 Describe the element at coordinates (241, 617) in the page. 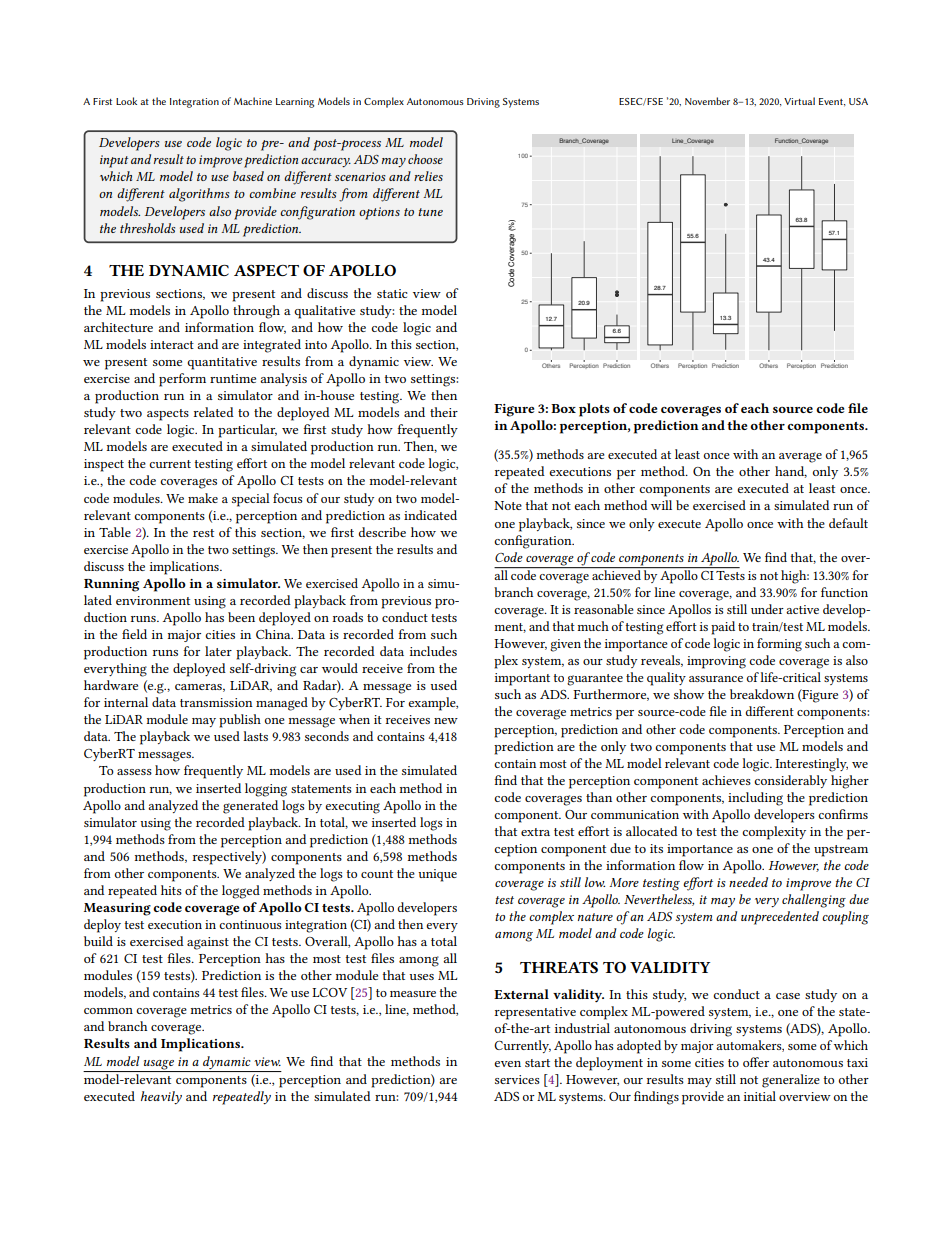

I see `been` at that location.
